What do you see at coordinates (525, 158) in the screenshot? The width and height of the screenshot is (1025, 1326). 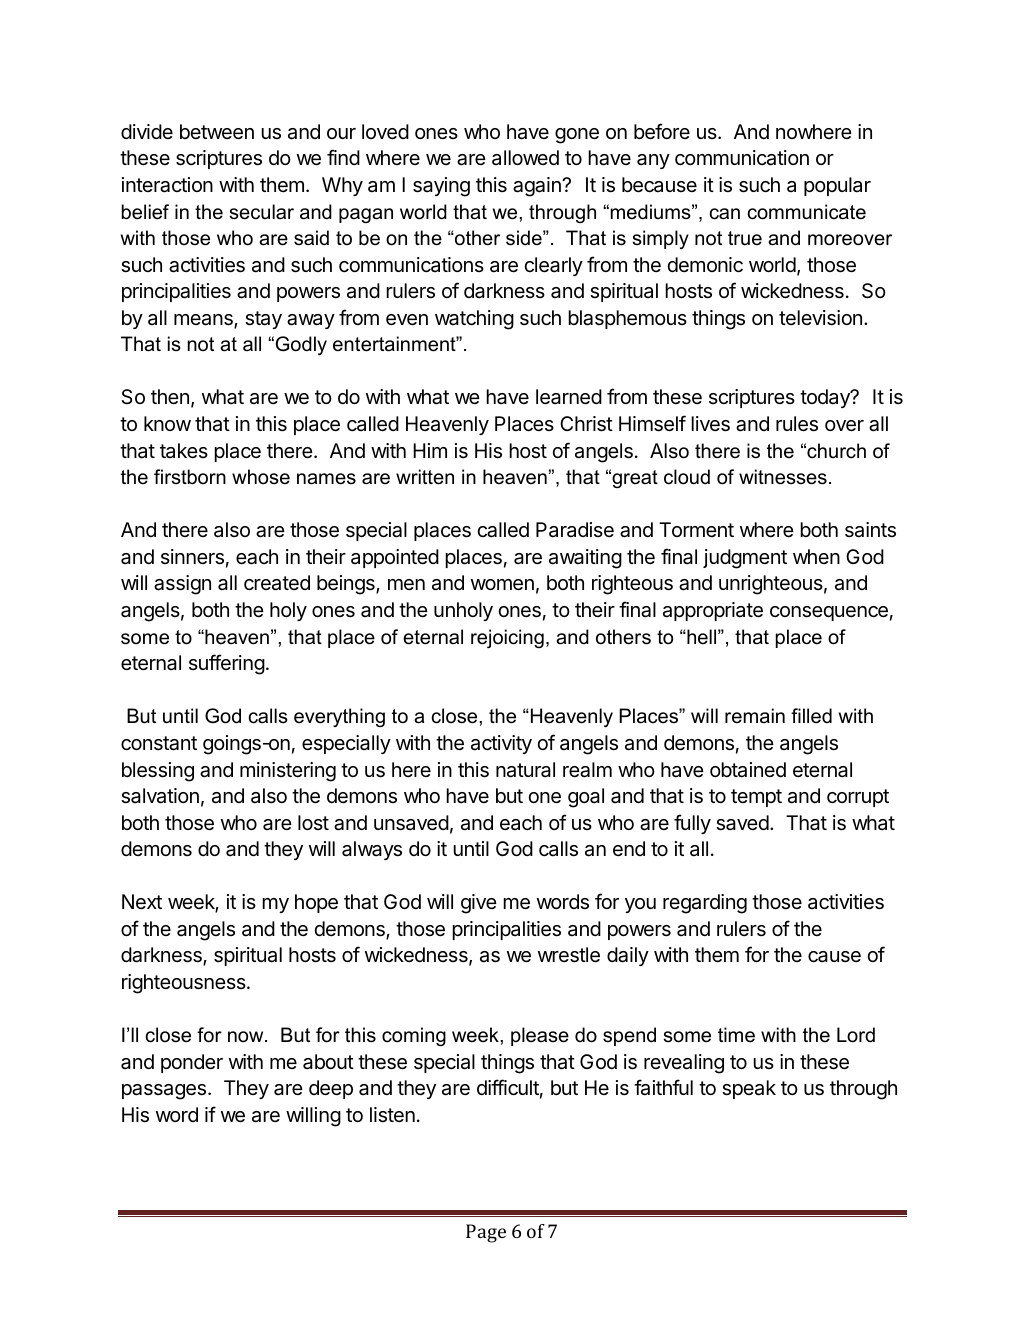 I see `allowed` at bounding box center [525, 158].
